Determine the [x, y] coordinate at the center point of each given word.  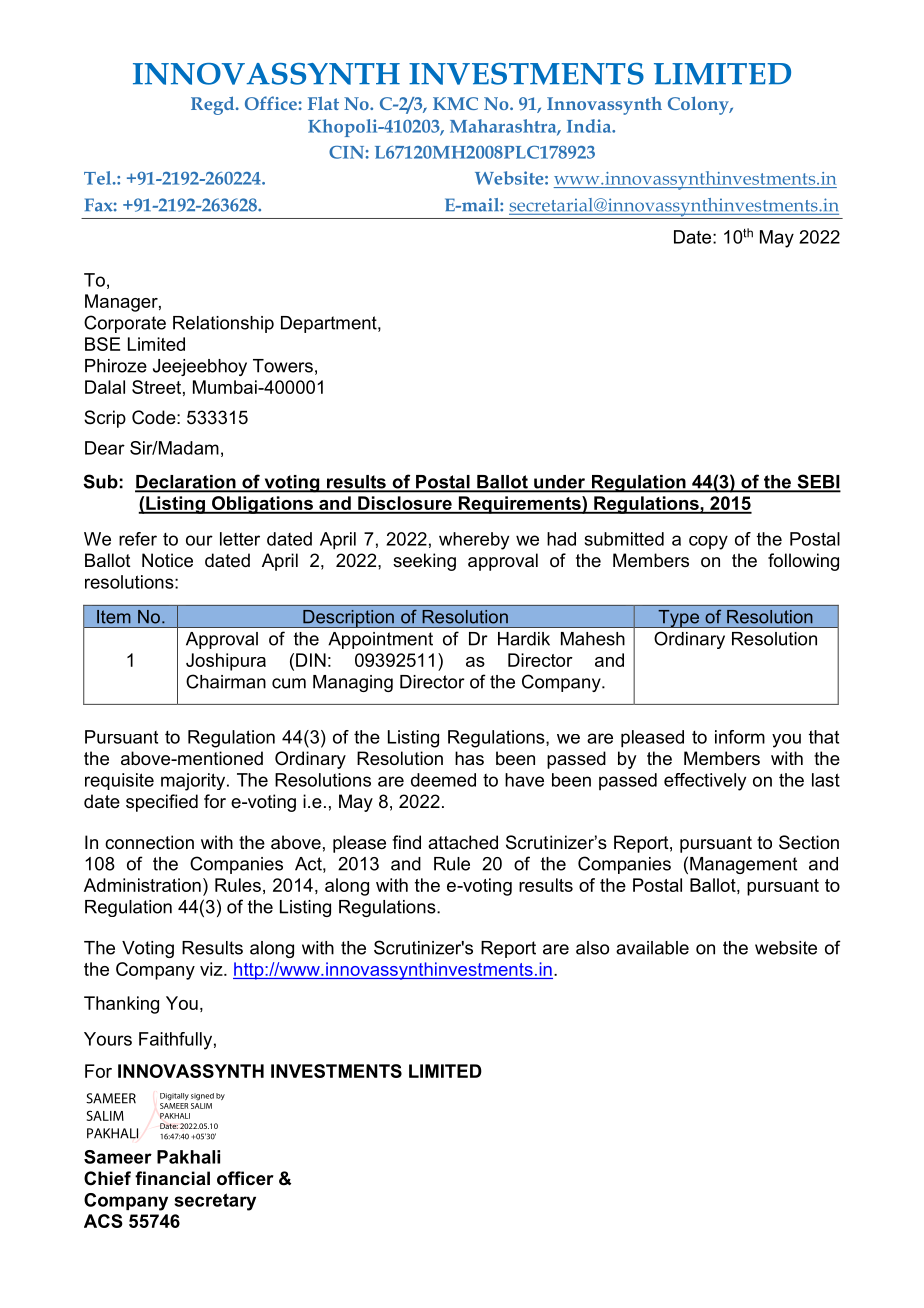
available [652, 948]
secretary [215, 1202]
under [559, 483]
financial [172, 1178]
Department [330, 324]
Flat [323, 103]
